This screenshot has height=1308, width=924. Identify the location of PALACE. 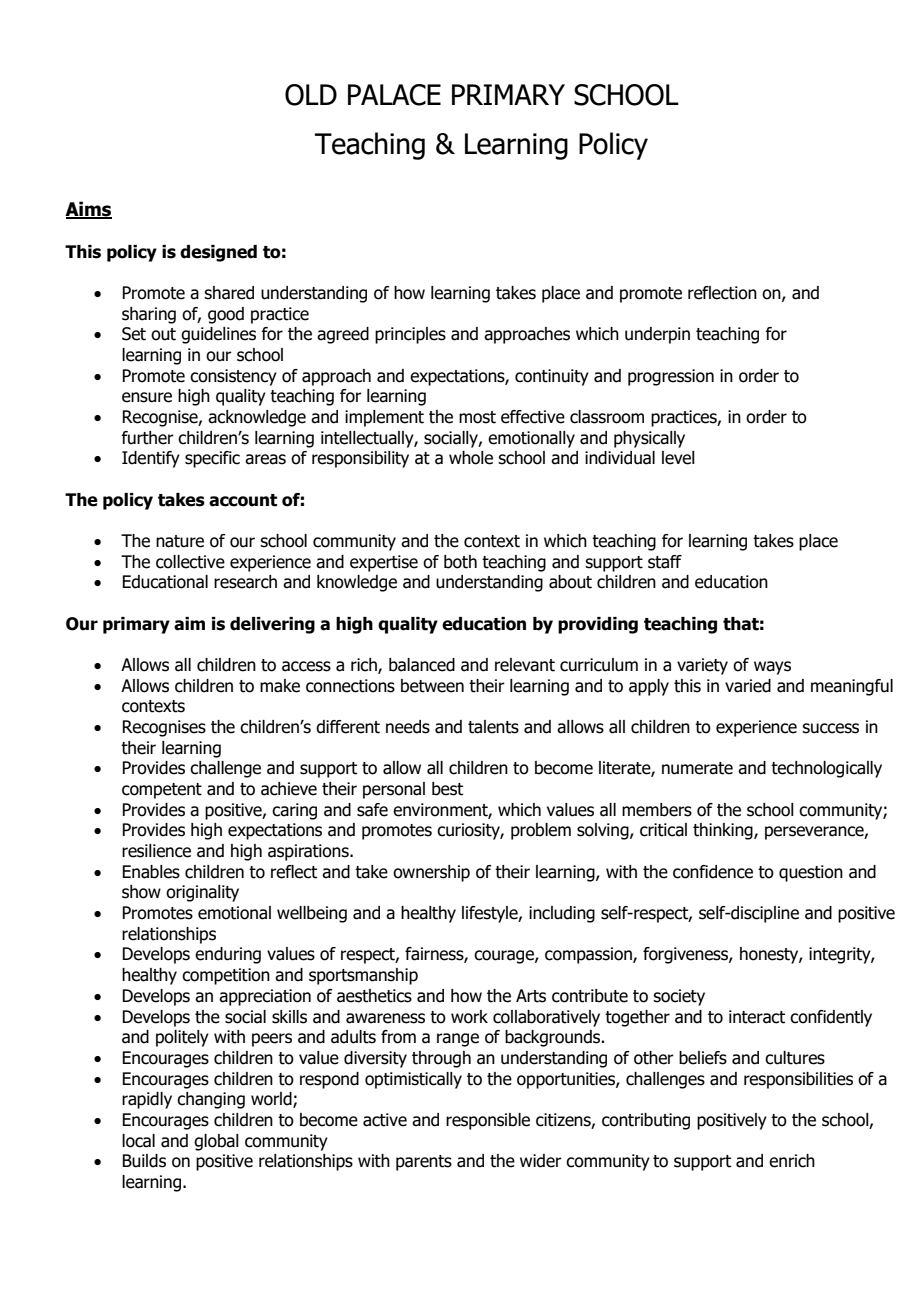
(394, 95).
